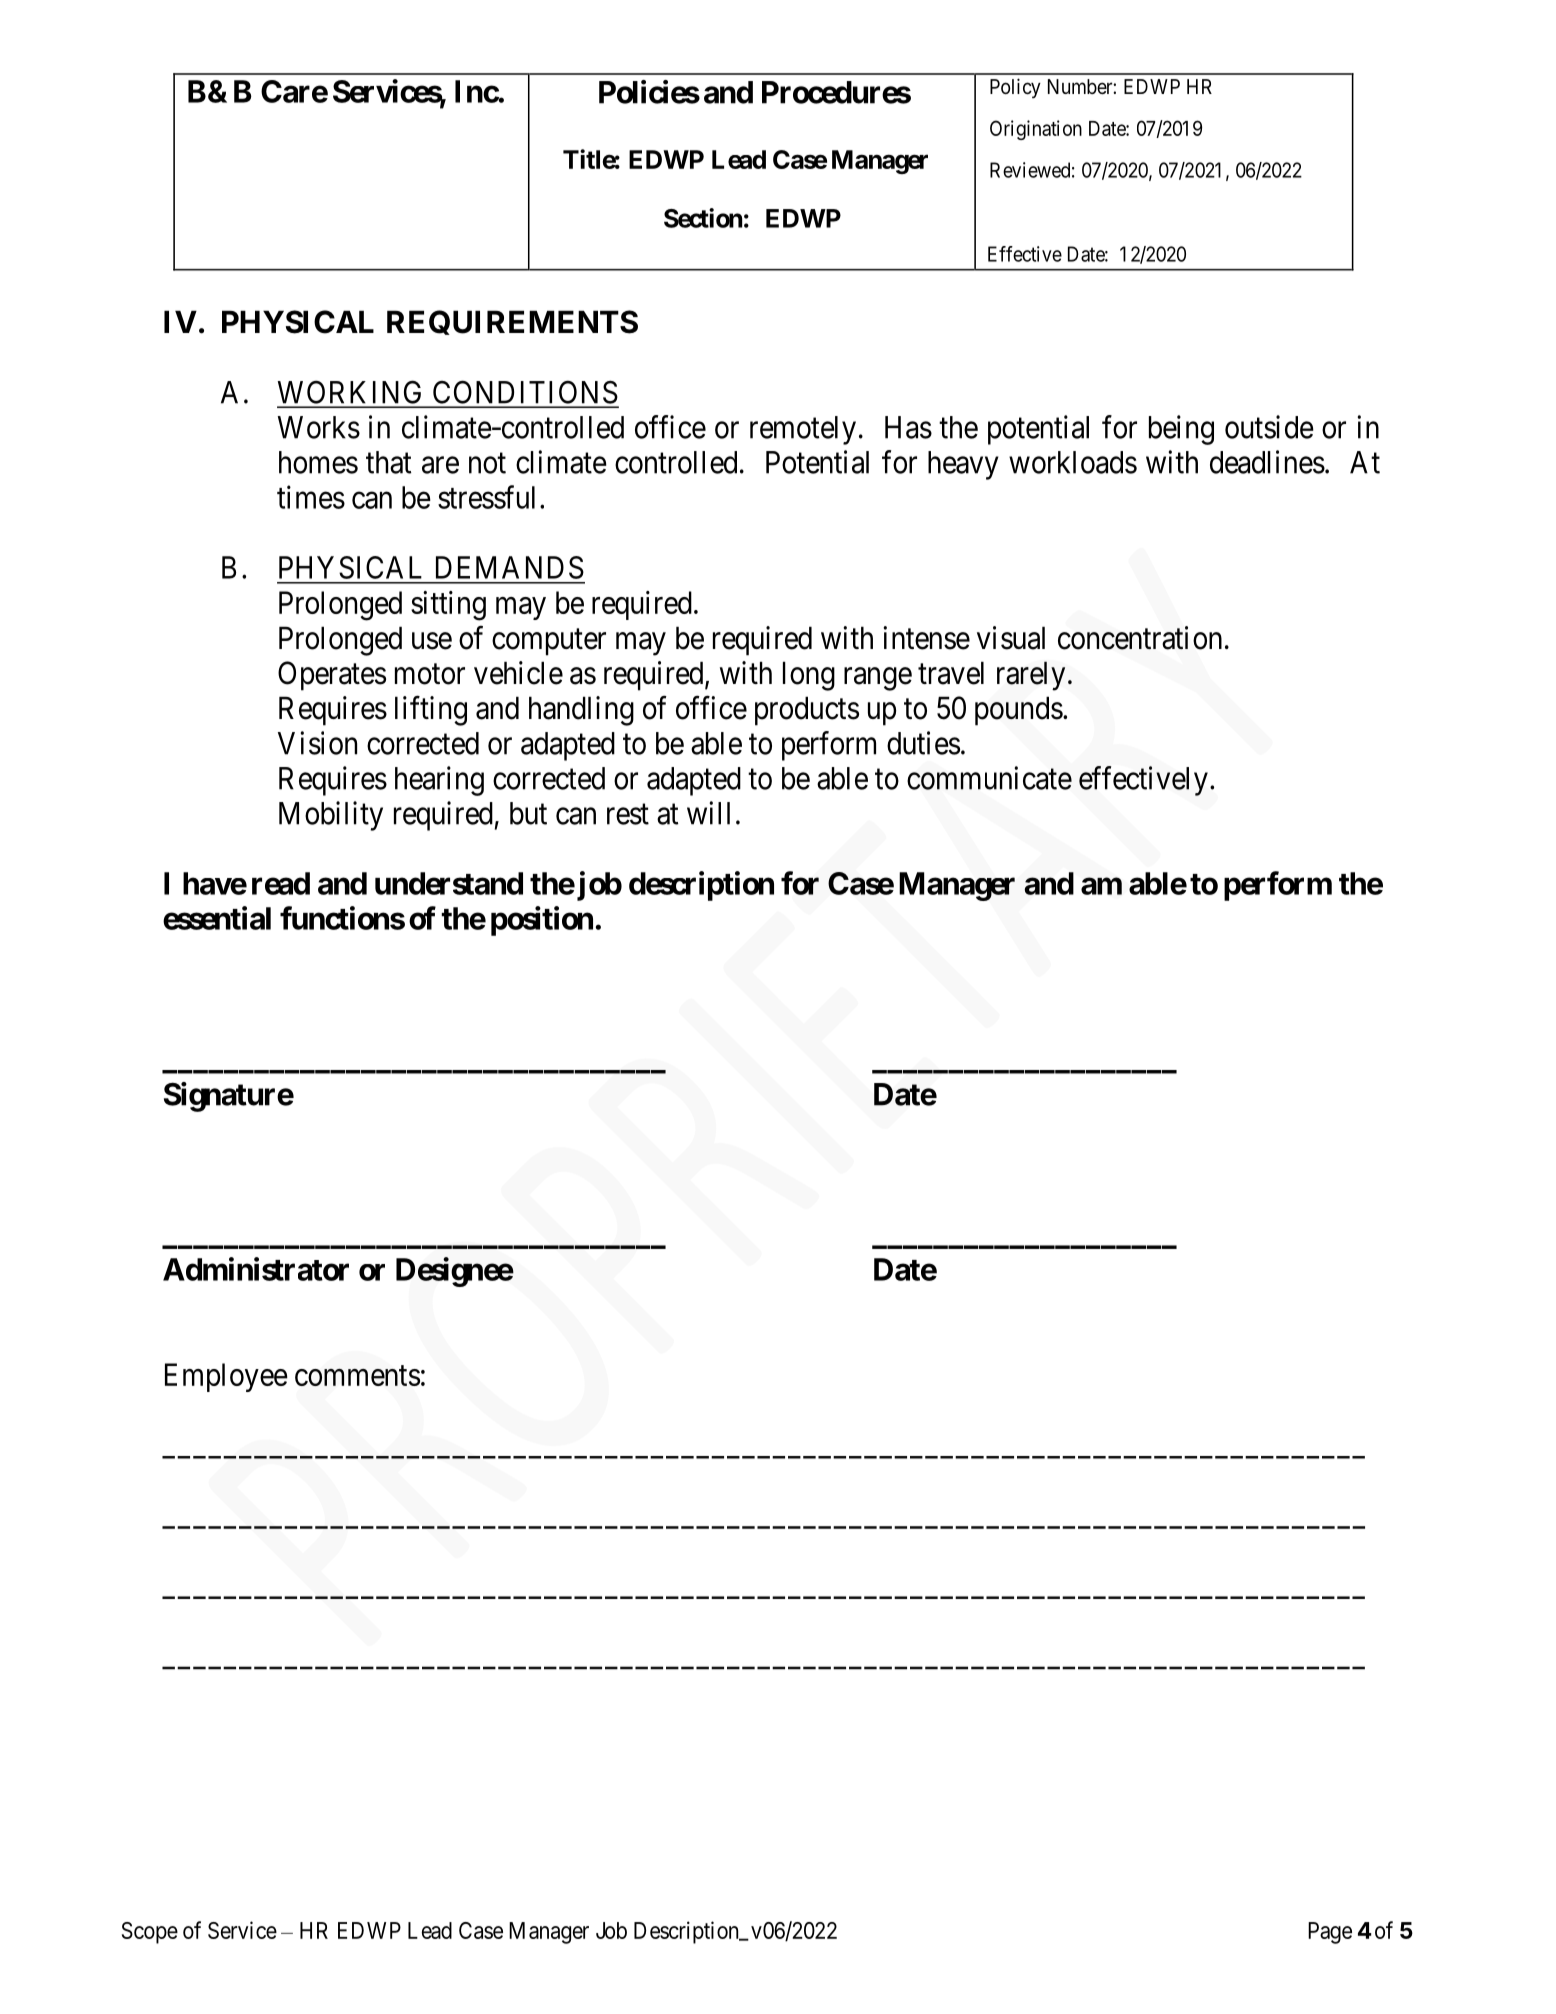 Image resolution: width=1556 pixels, height=2014 pixels. What do you see at coordinates (256, 1269) in the screenshot?
I see `Administrator` at bounding box center [256, 1269].
